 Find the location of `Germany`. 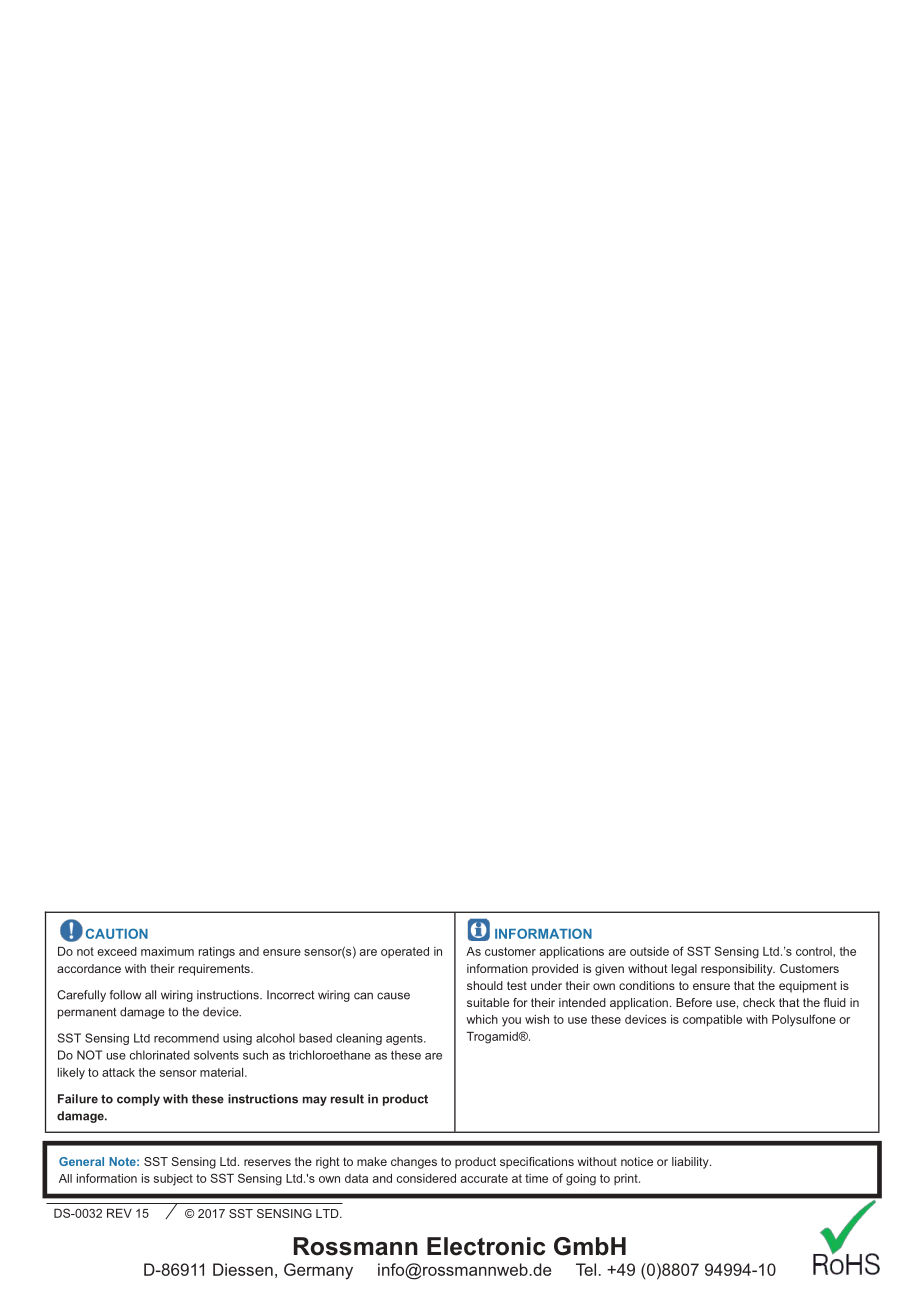

Germany is located at coordinates (318, 1271).
